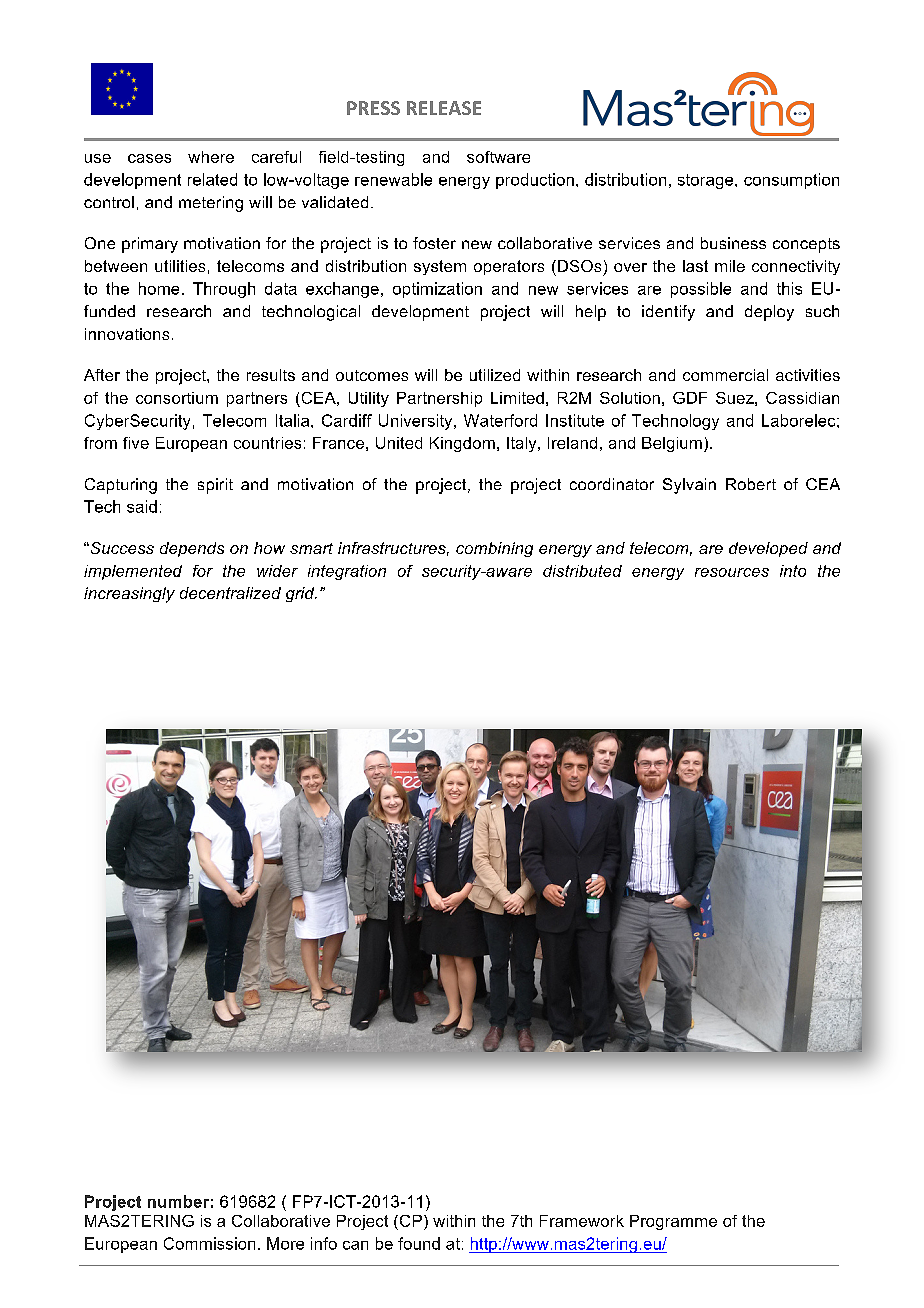  I want to click on Commission, so click(209, 1243).
